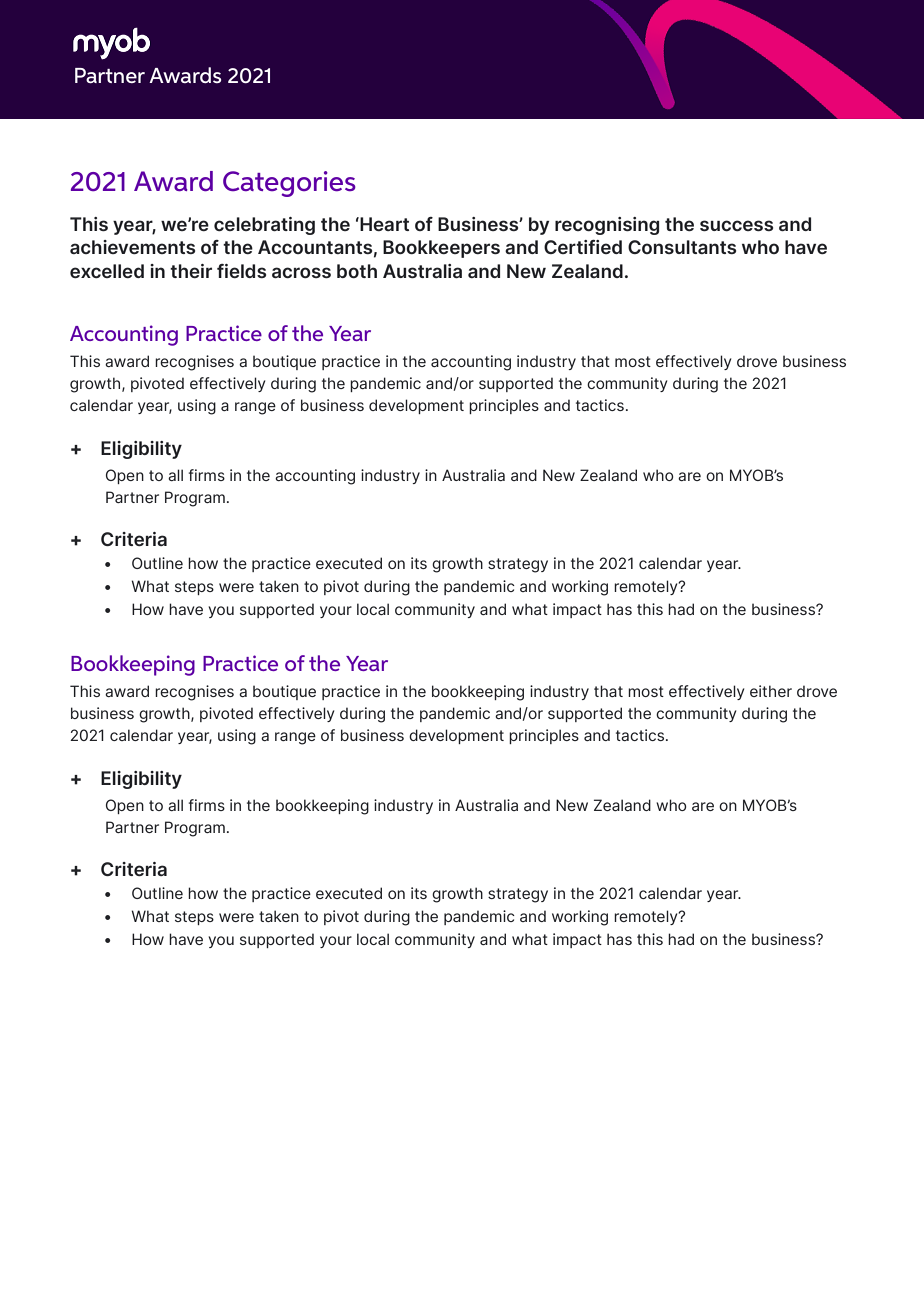 The width and height of the page is (924, 1308). Describe the element at coordinates (264, 226) in the page. I see `celebrating` at that location.
